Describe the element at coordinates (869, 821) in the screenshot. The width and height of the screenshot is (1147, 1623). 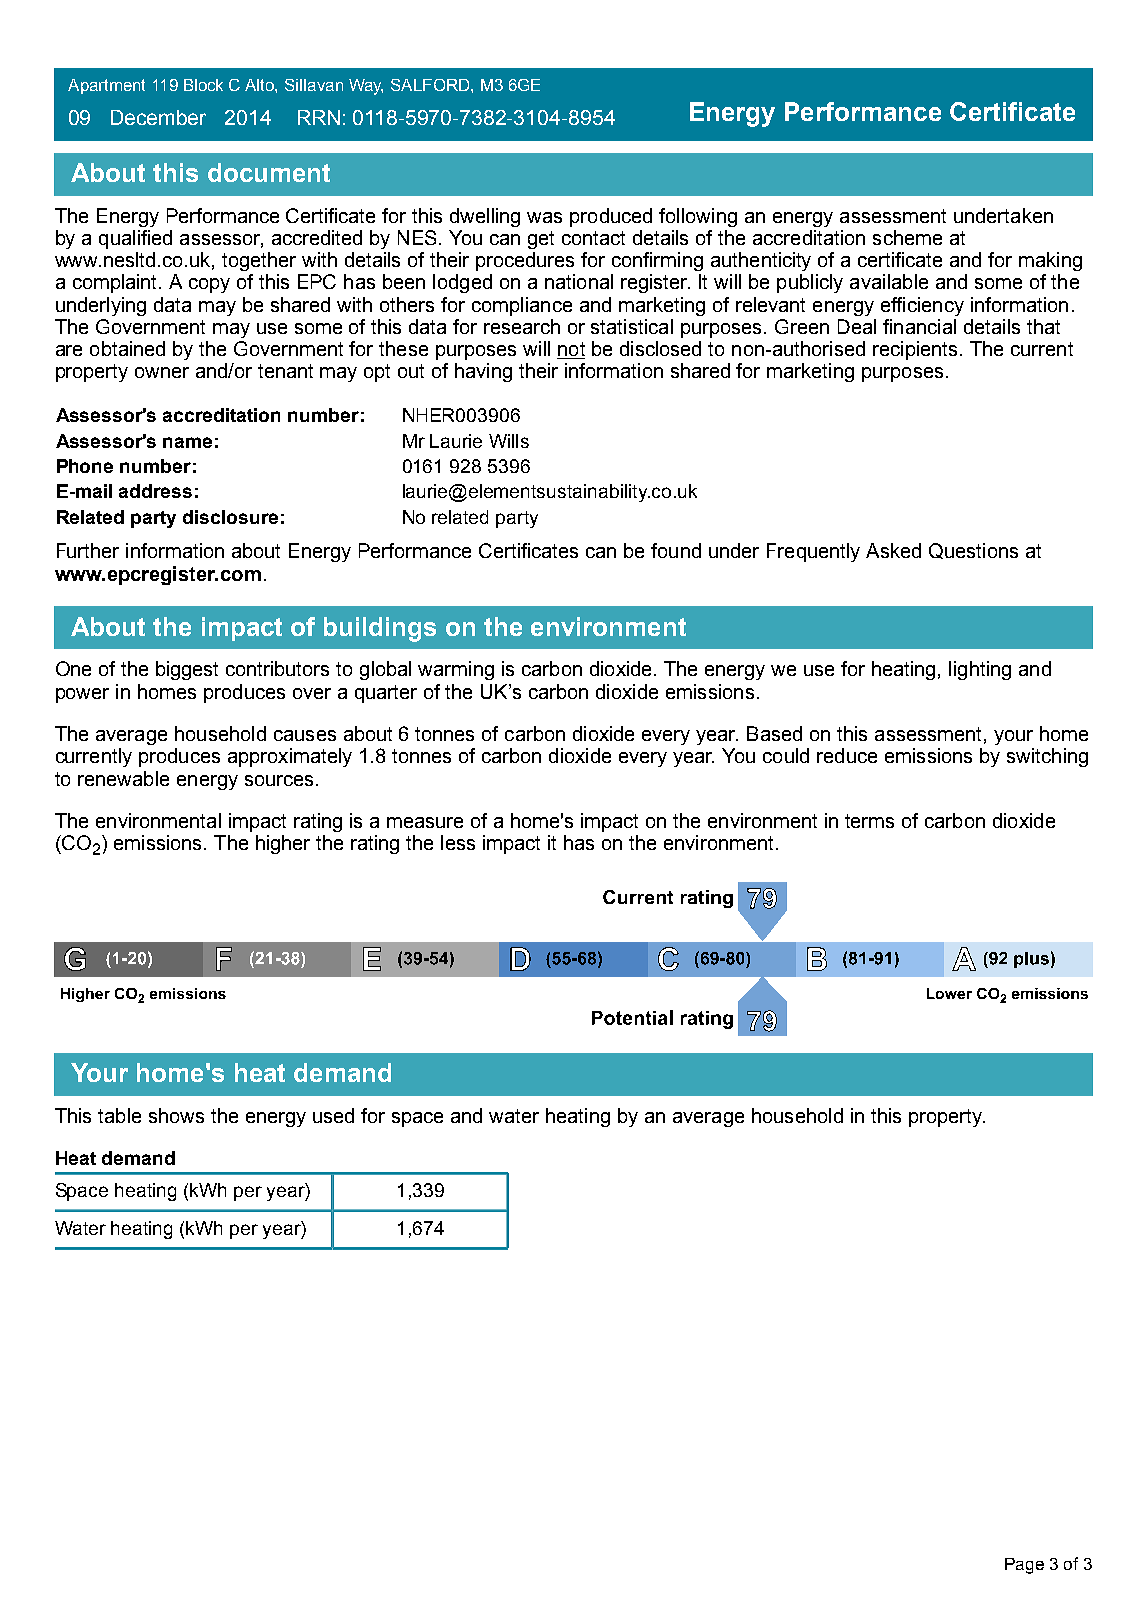
I see `terms` at that location.
